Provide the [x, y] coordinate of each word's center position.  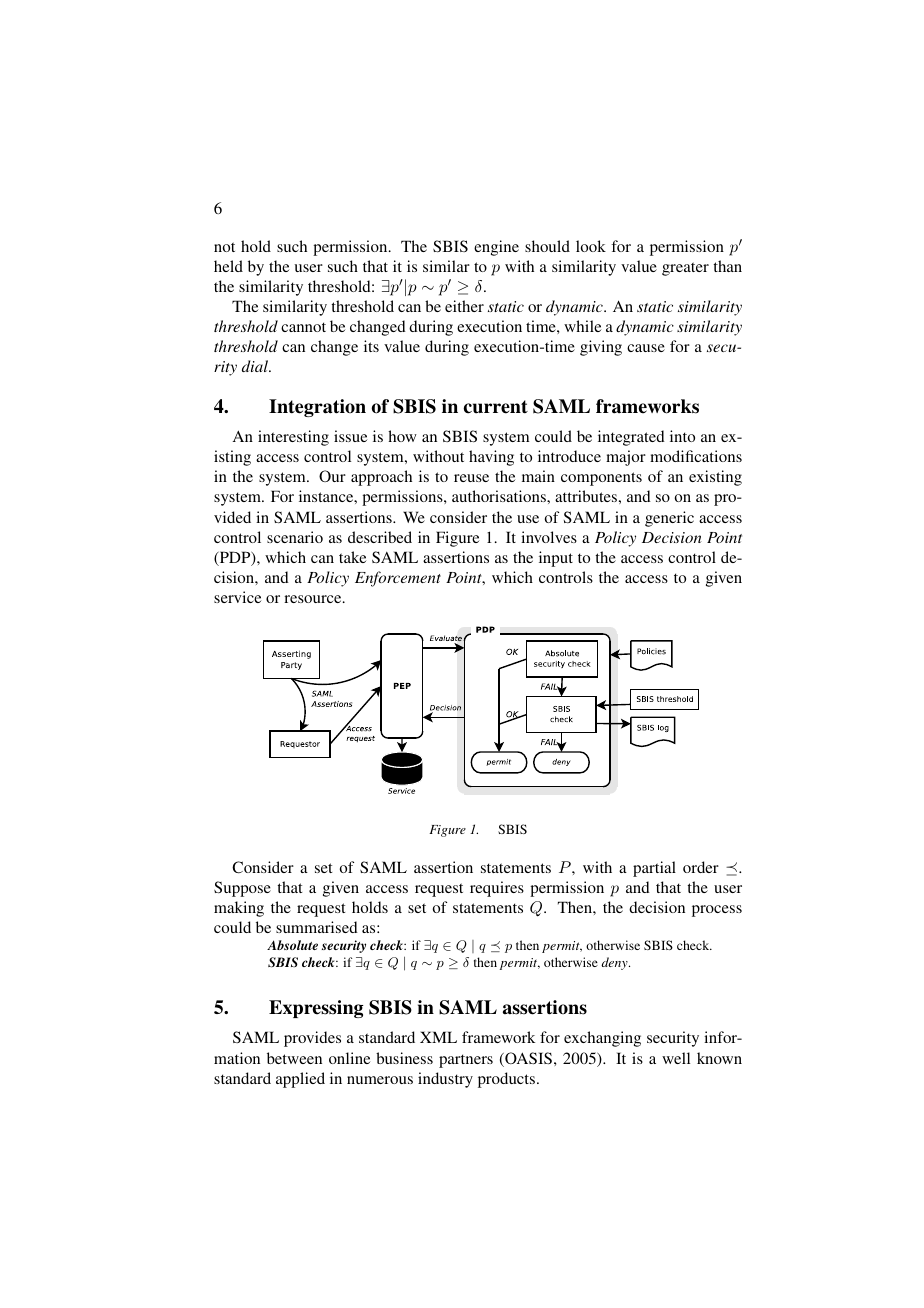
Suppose [242, 889]
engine [496, 248]
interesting [293, 438]
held [228, 266]
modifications [696, 456]
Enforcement [398, 579]
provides [312, 1039]
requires [497, 889]
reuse [471, 478]
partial [654, 869]
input [556, 559]
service [237, 597]
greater [685, 269]
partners [466, 1061]
